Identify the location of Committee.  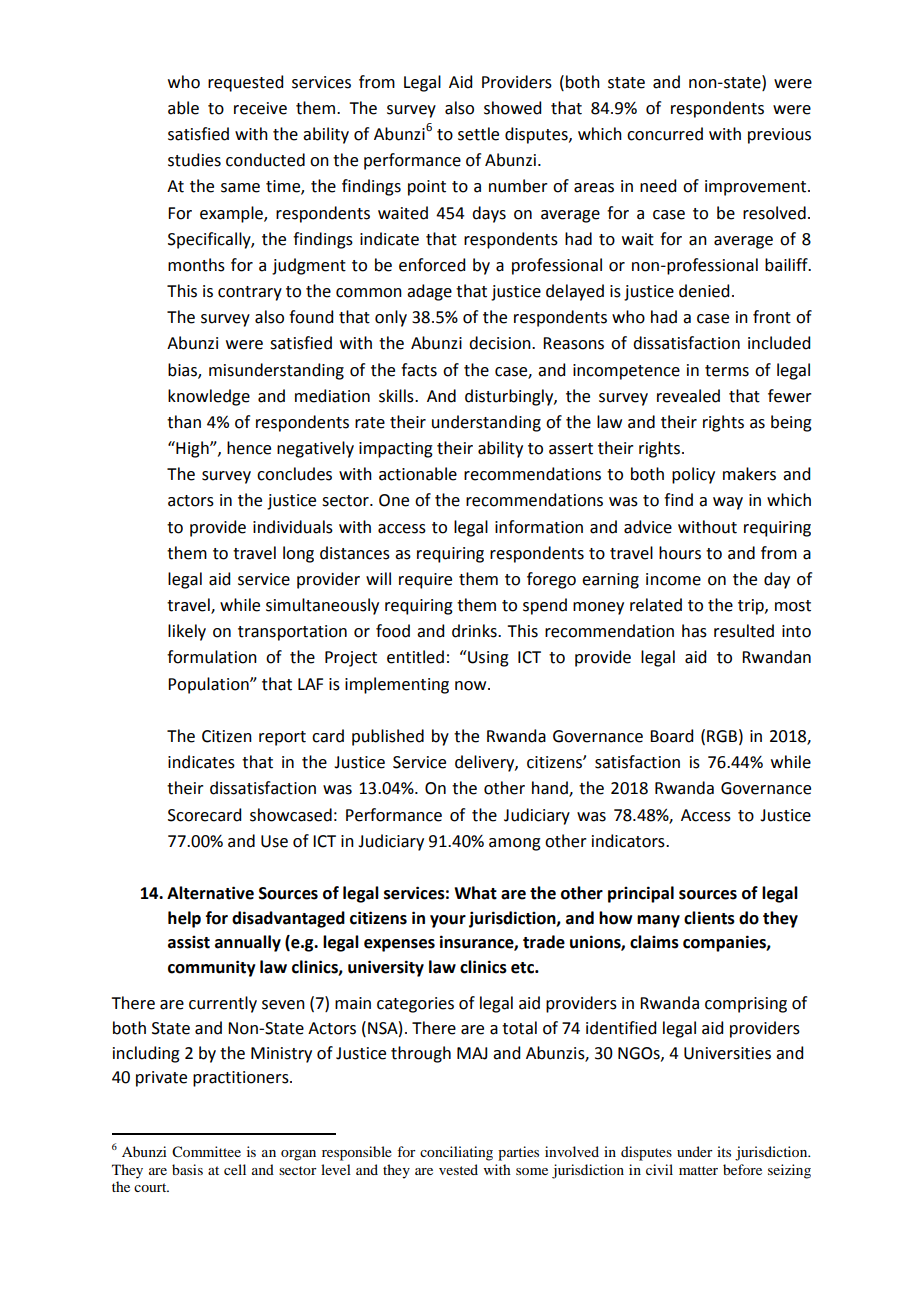
(206, 1152).
